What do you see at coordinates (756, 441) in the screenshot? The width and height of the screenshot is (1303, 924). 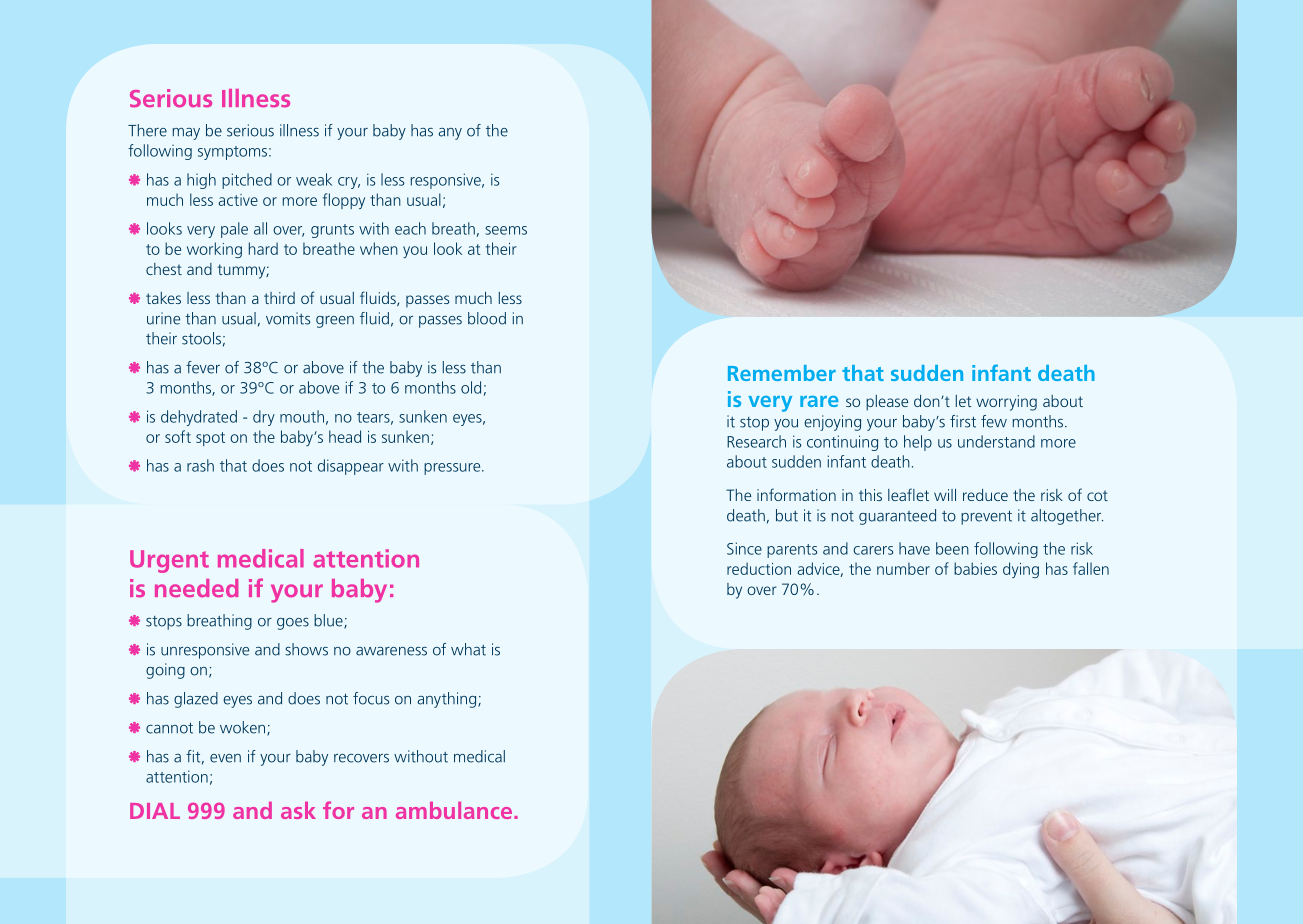 I see `Research` at bounding box center [756, 441].
